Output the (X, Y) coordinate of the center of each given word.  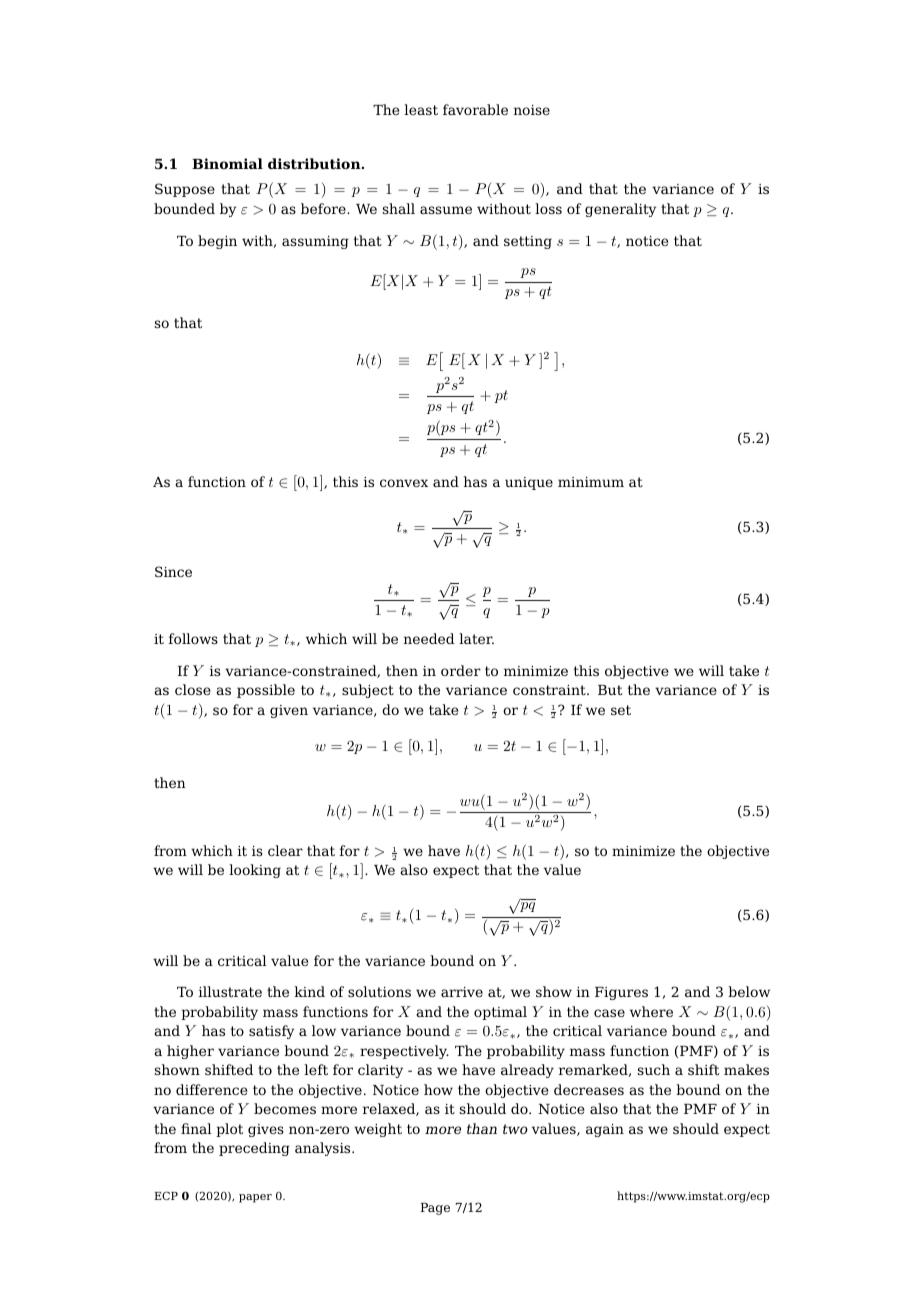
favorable (475, 109)
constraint (550, 690)
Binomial (227, 163)
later (476, 638)
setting (528, 242)
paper (255, 1198)
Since (173, 571)
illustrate (230, 991)
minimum (591, 482)
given (289, 711)
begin (217, 242)
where (651, 1011)
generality (620, 210)
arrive (462, 992)
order (461, 670)
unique (529, 483)
